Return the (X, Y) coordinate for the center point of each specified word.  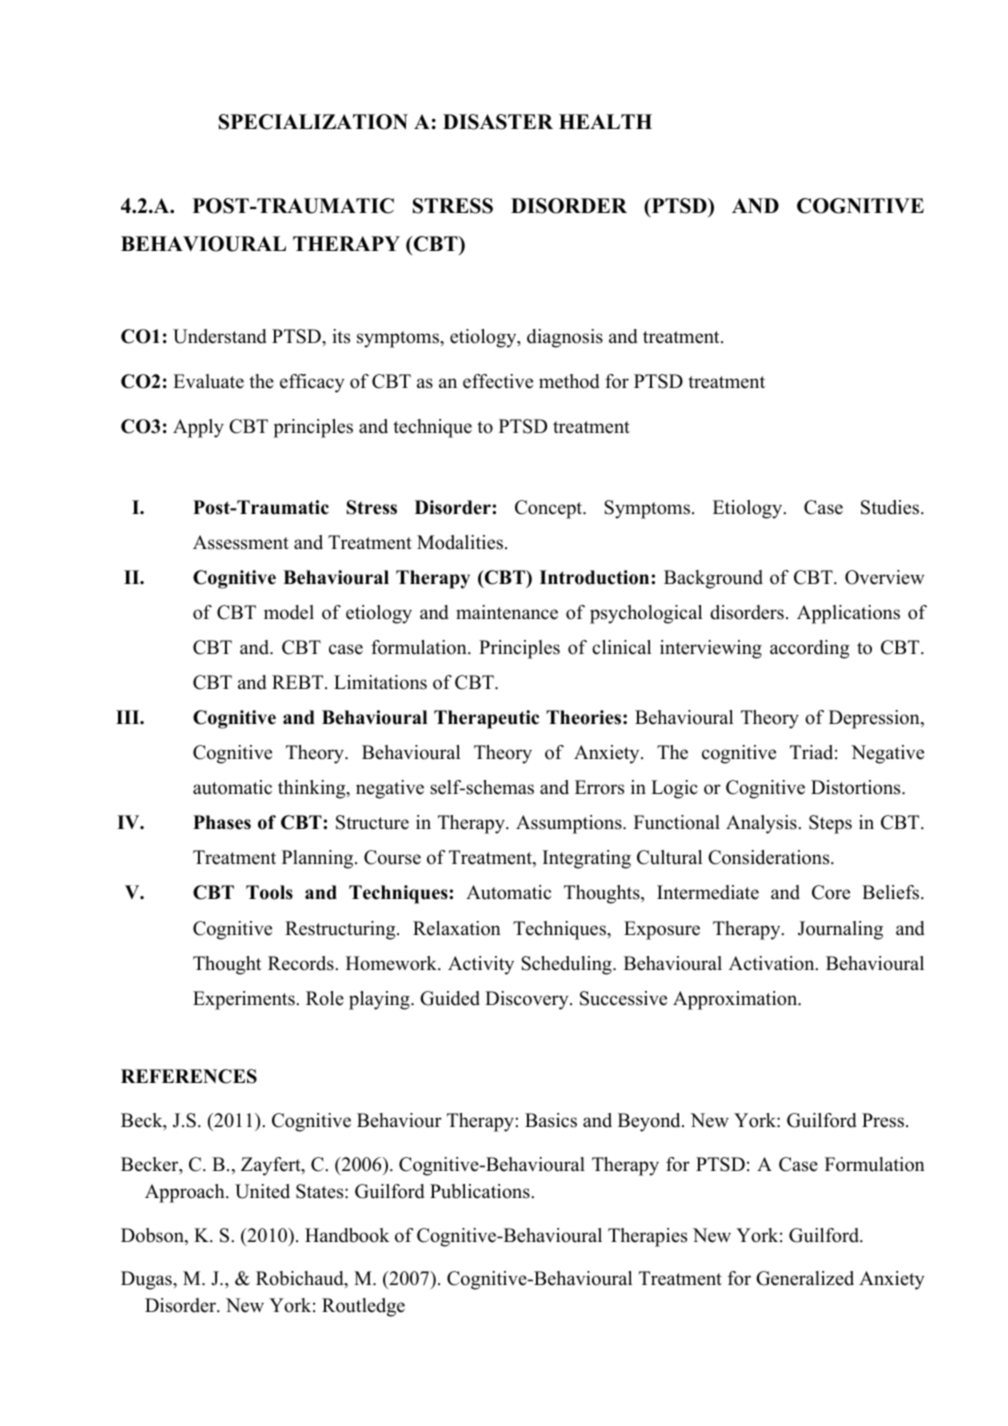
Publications (481, 1191)
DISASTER (498, 122)
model (289, 612)
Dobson (153, 1236)
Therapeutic (486, 719)
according (809, 649)
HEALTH (605, 121)
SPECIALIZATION (313, 122)
